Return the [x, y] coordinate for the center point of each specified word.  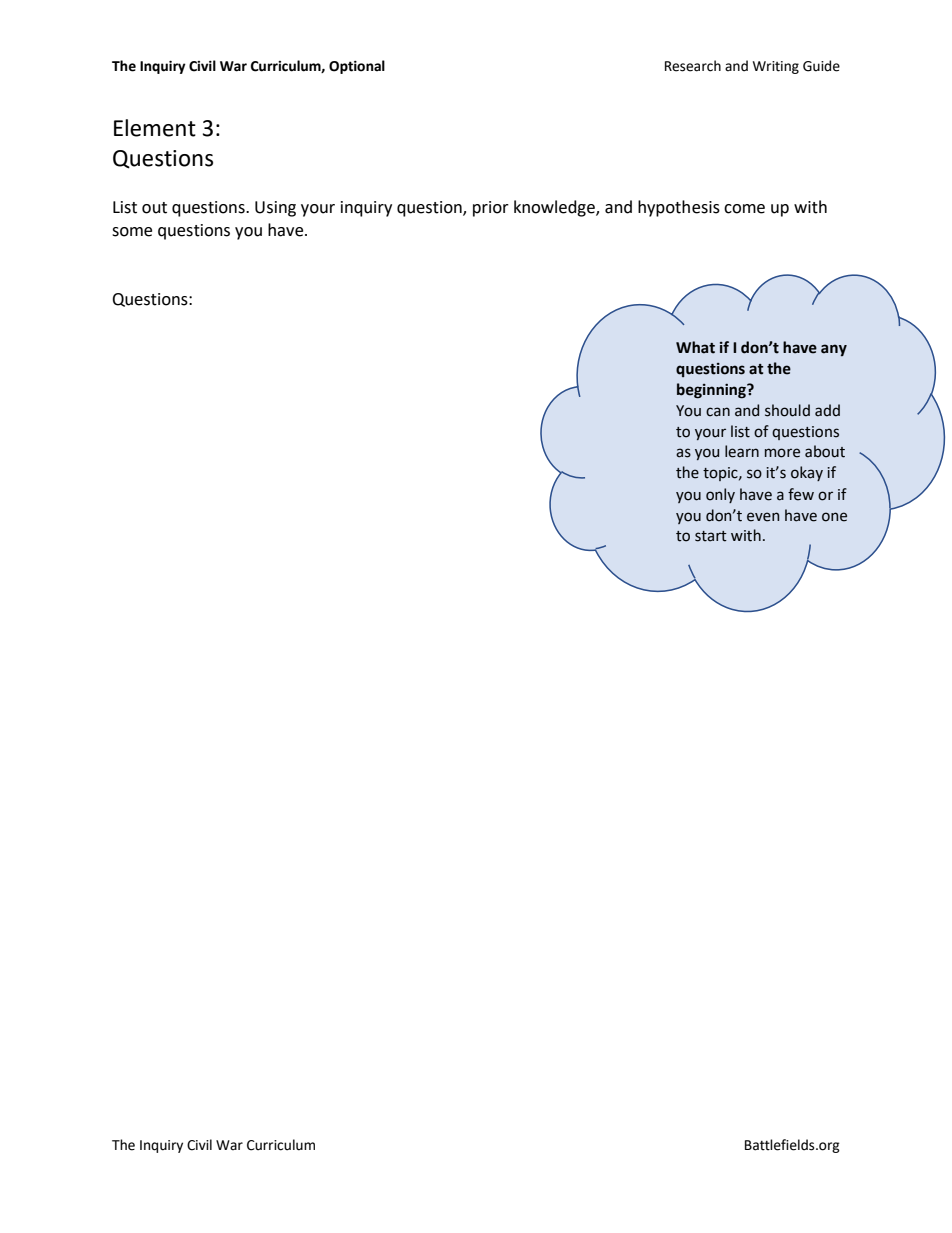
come [744, 209]
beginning [712, 391]
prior [491, 209]
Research [693, 66]
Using [275, 209]
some [132, 232]
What [695, 347]
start [711, 536]
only [720, 495]
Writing [776, 67]
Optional [357, 67]
